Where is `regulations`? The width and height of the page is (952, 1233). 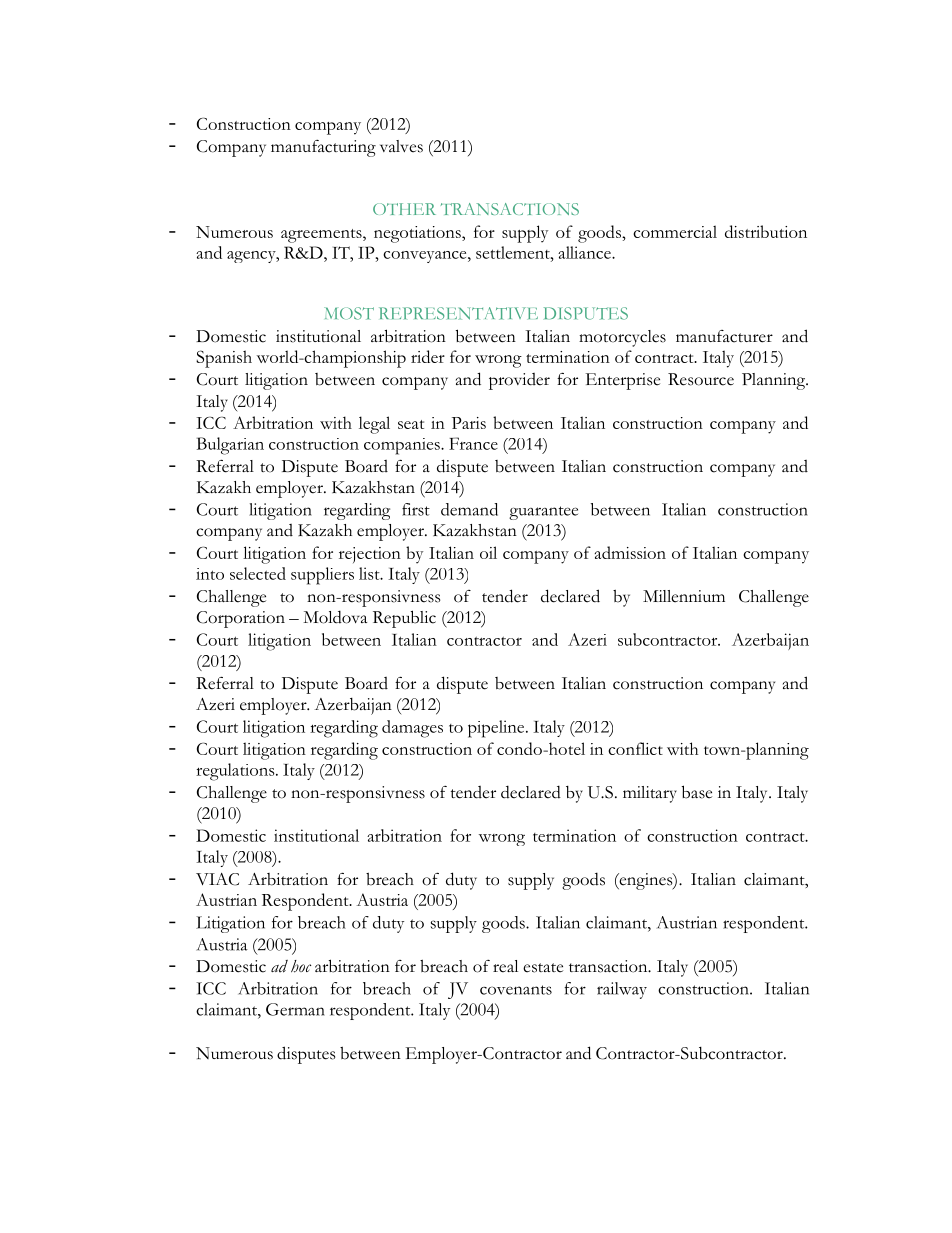
regulations is located at coordinates (236, 772).
